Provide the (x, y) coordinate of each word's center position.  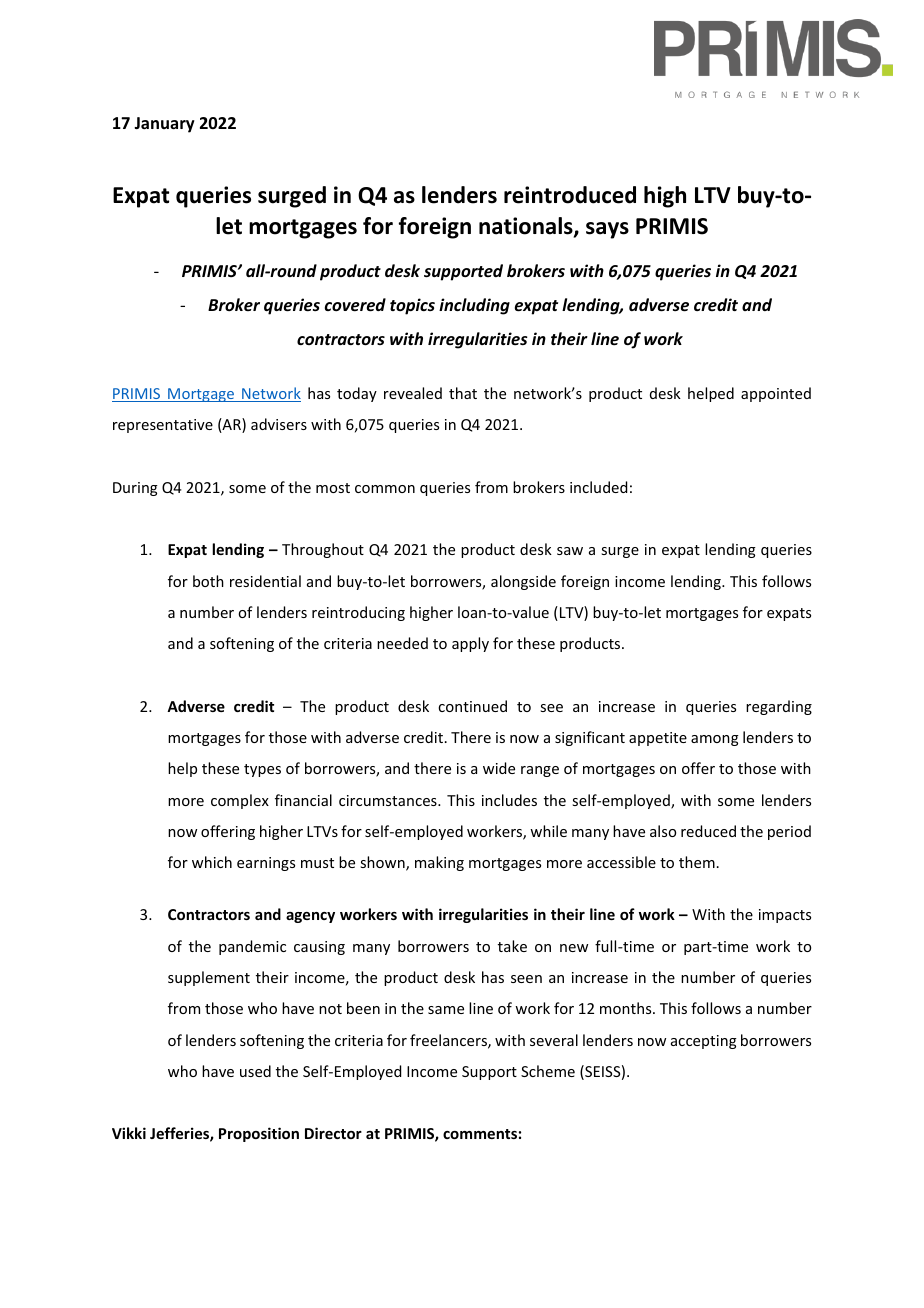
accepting (704, 1042)
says (607, 230)
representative (163, 426)
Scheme (548, 1071)
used (255, 1071)
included (598, 487)
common (385, 489)
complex (240, 801)
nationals (527, 227)
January (164, 125)
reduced (708, 831)
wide (499, 768)
